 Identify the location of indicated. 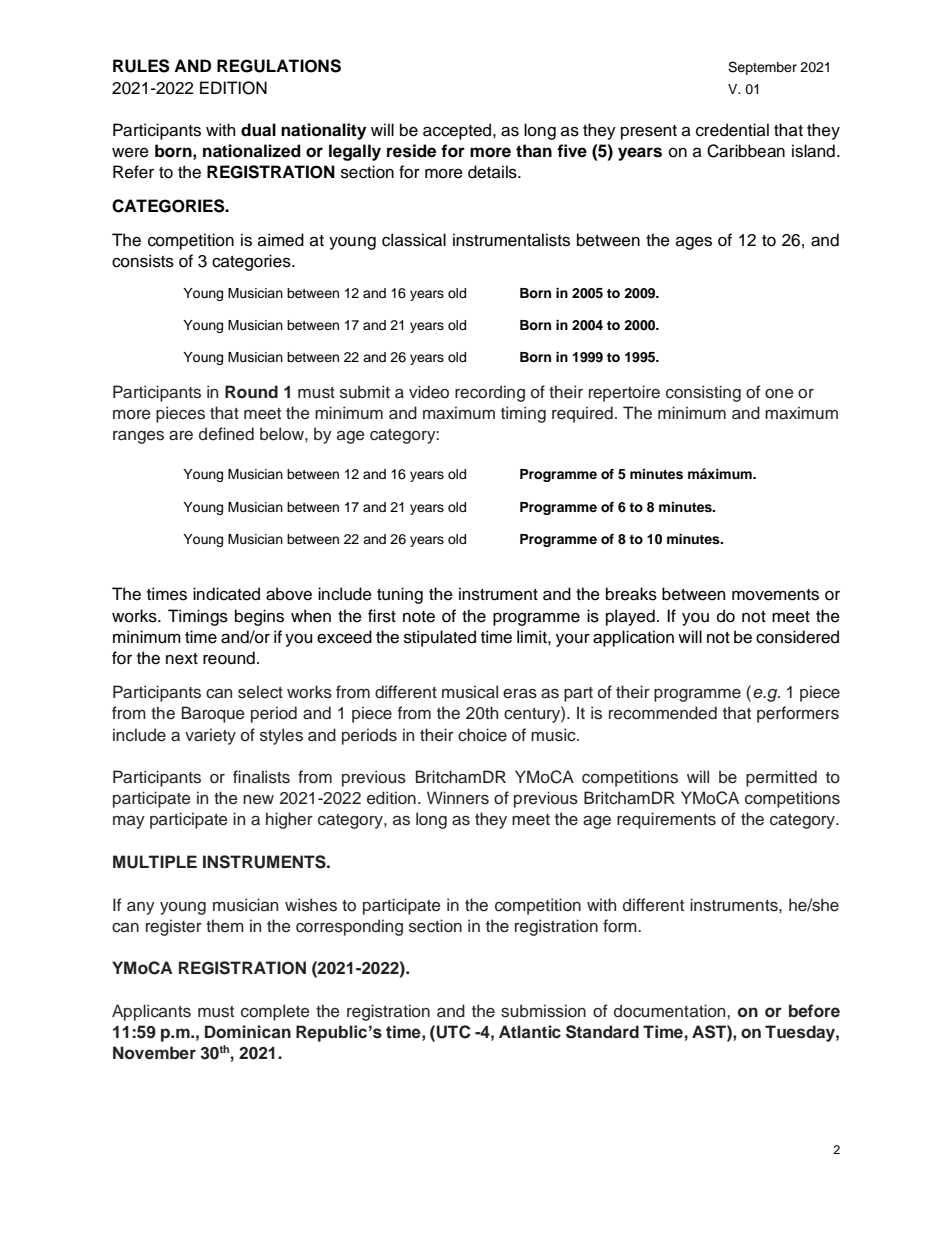
(226, 594).
